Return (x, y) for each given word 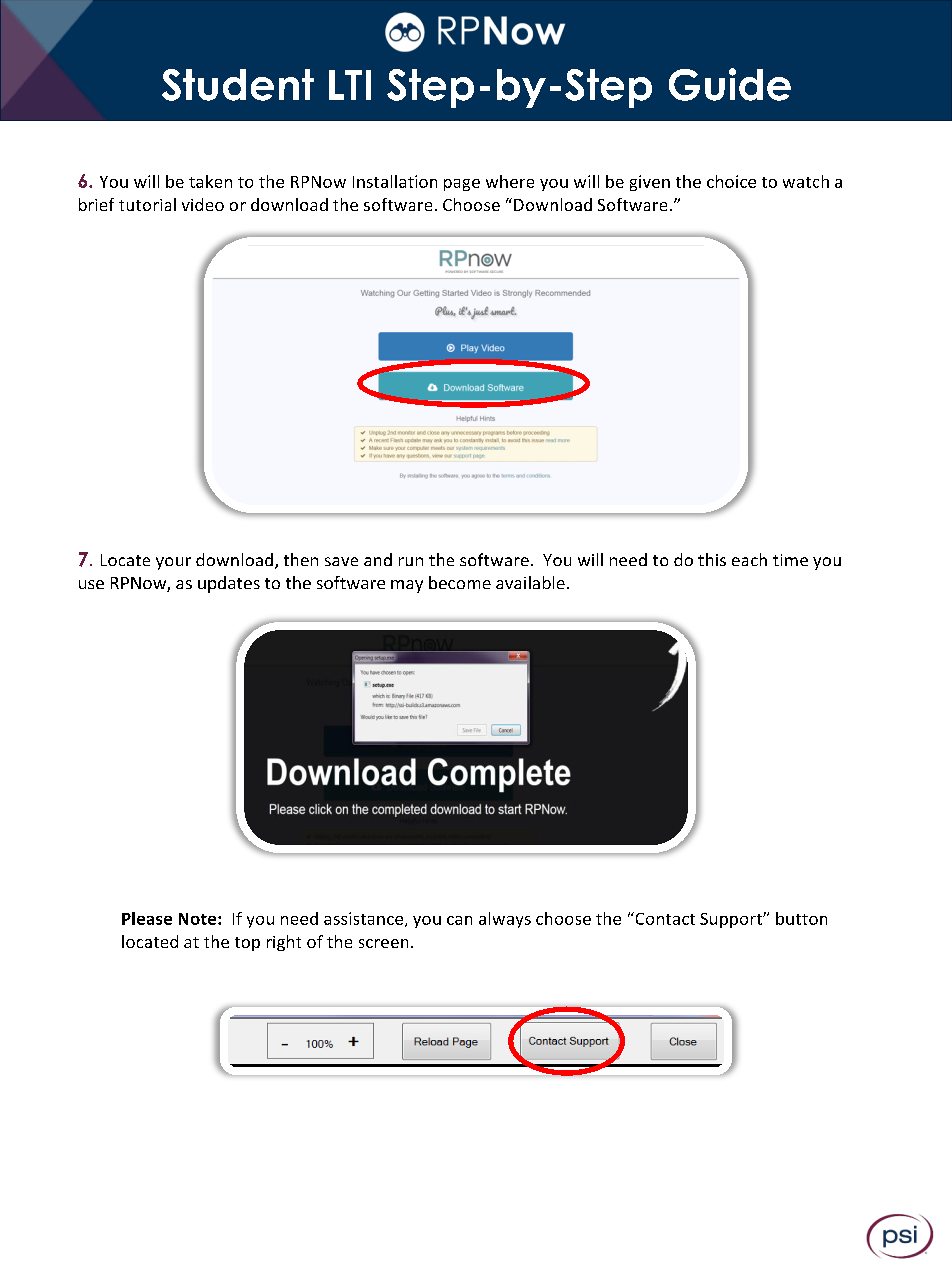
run (411, 561)
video (203, 204)
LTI (350, 85)
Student (238, 85)
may (407, 586)
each (749, 559)
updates (229, 584)
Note (199, 919)
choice (731, 181)
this (712, 559)
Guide (730, 84)
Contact (664, 918)
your (173, 563)
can (459, 920)
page (462, 185)
